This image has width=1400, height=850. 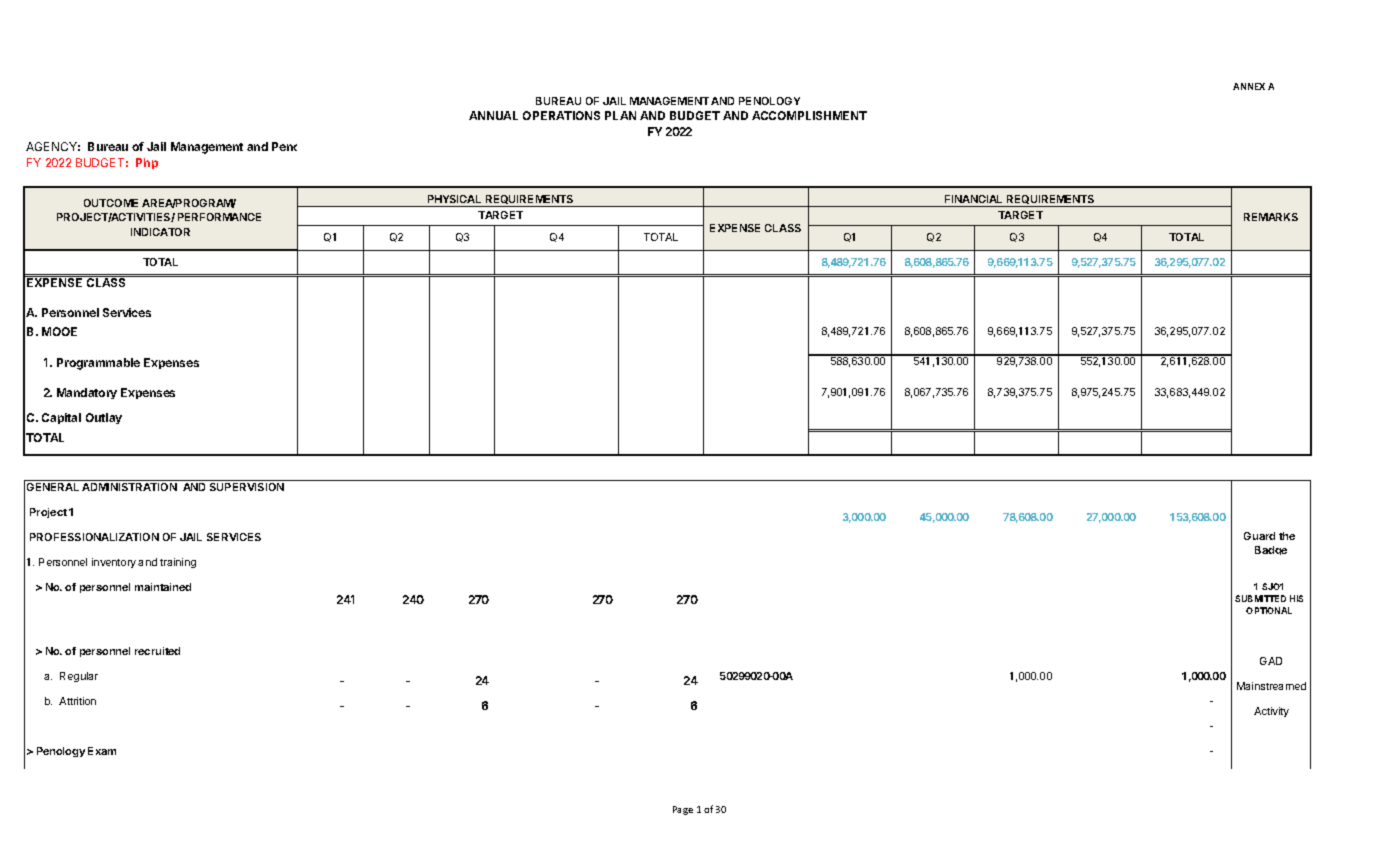 What do you see at coordinates (1249, 86) in the image?
I see `ANNEX` at bounding box center [1249, 86].
